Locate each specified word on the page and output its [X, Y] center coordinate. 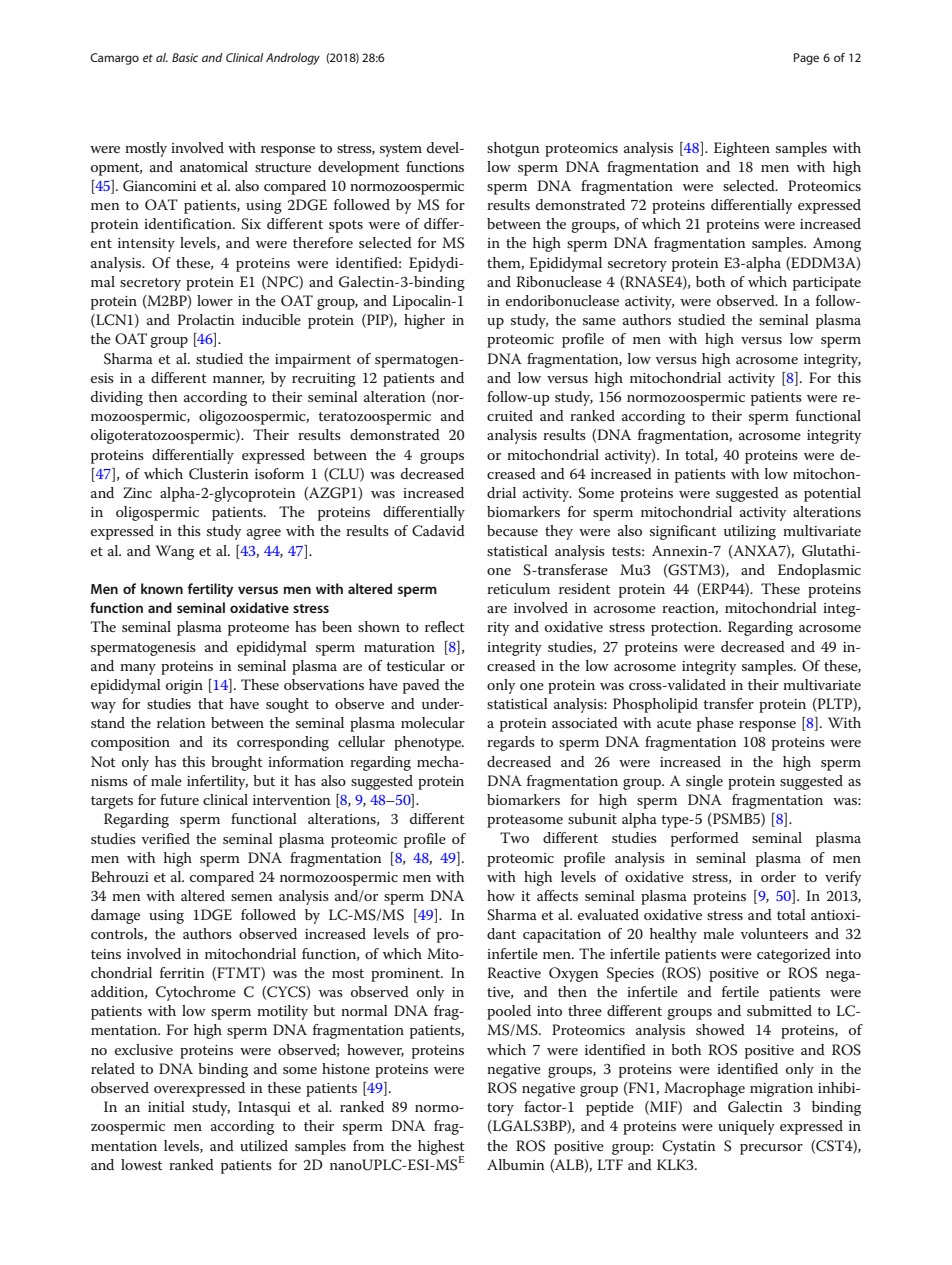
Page [806, 59]
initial [166, 1106]
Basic [185, 57]
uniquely [746, 1127]
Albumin [516, 1164]
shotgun [513, 149]
